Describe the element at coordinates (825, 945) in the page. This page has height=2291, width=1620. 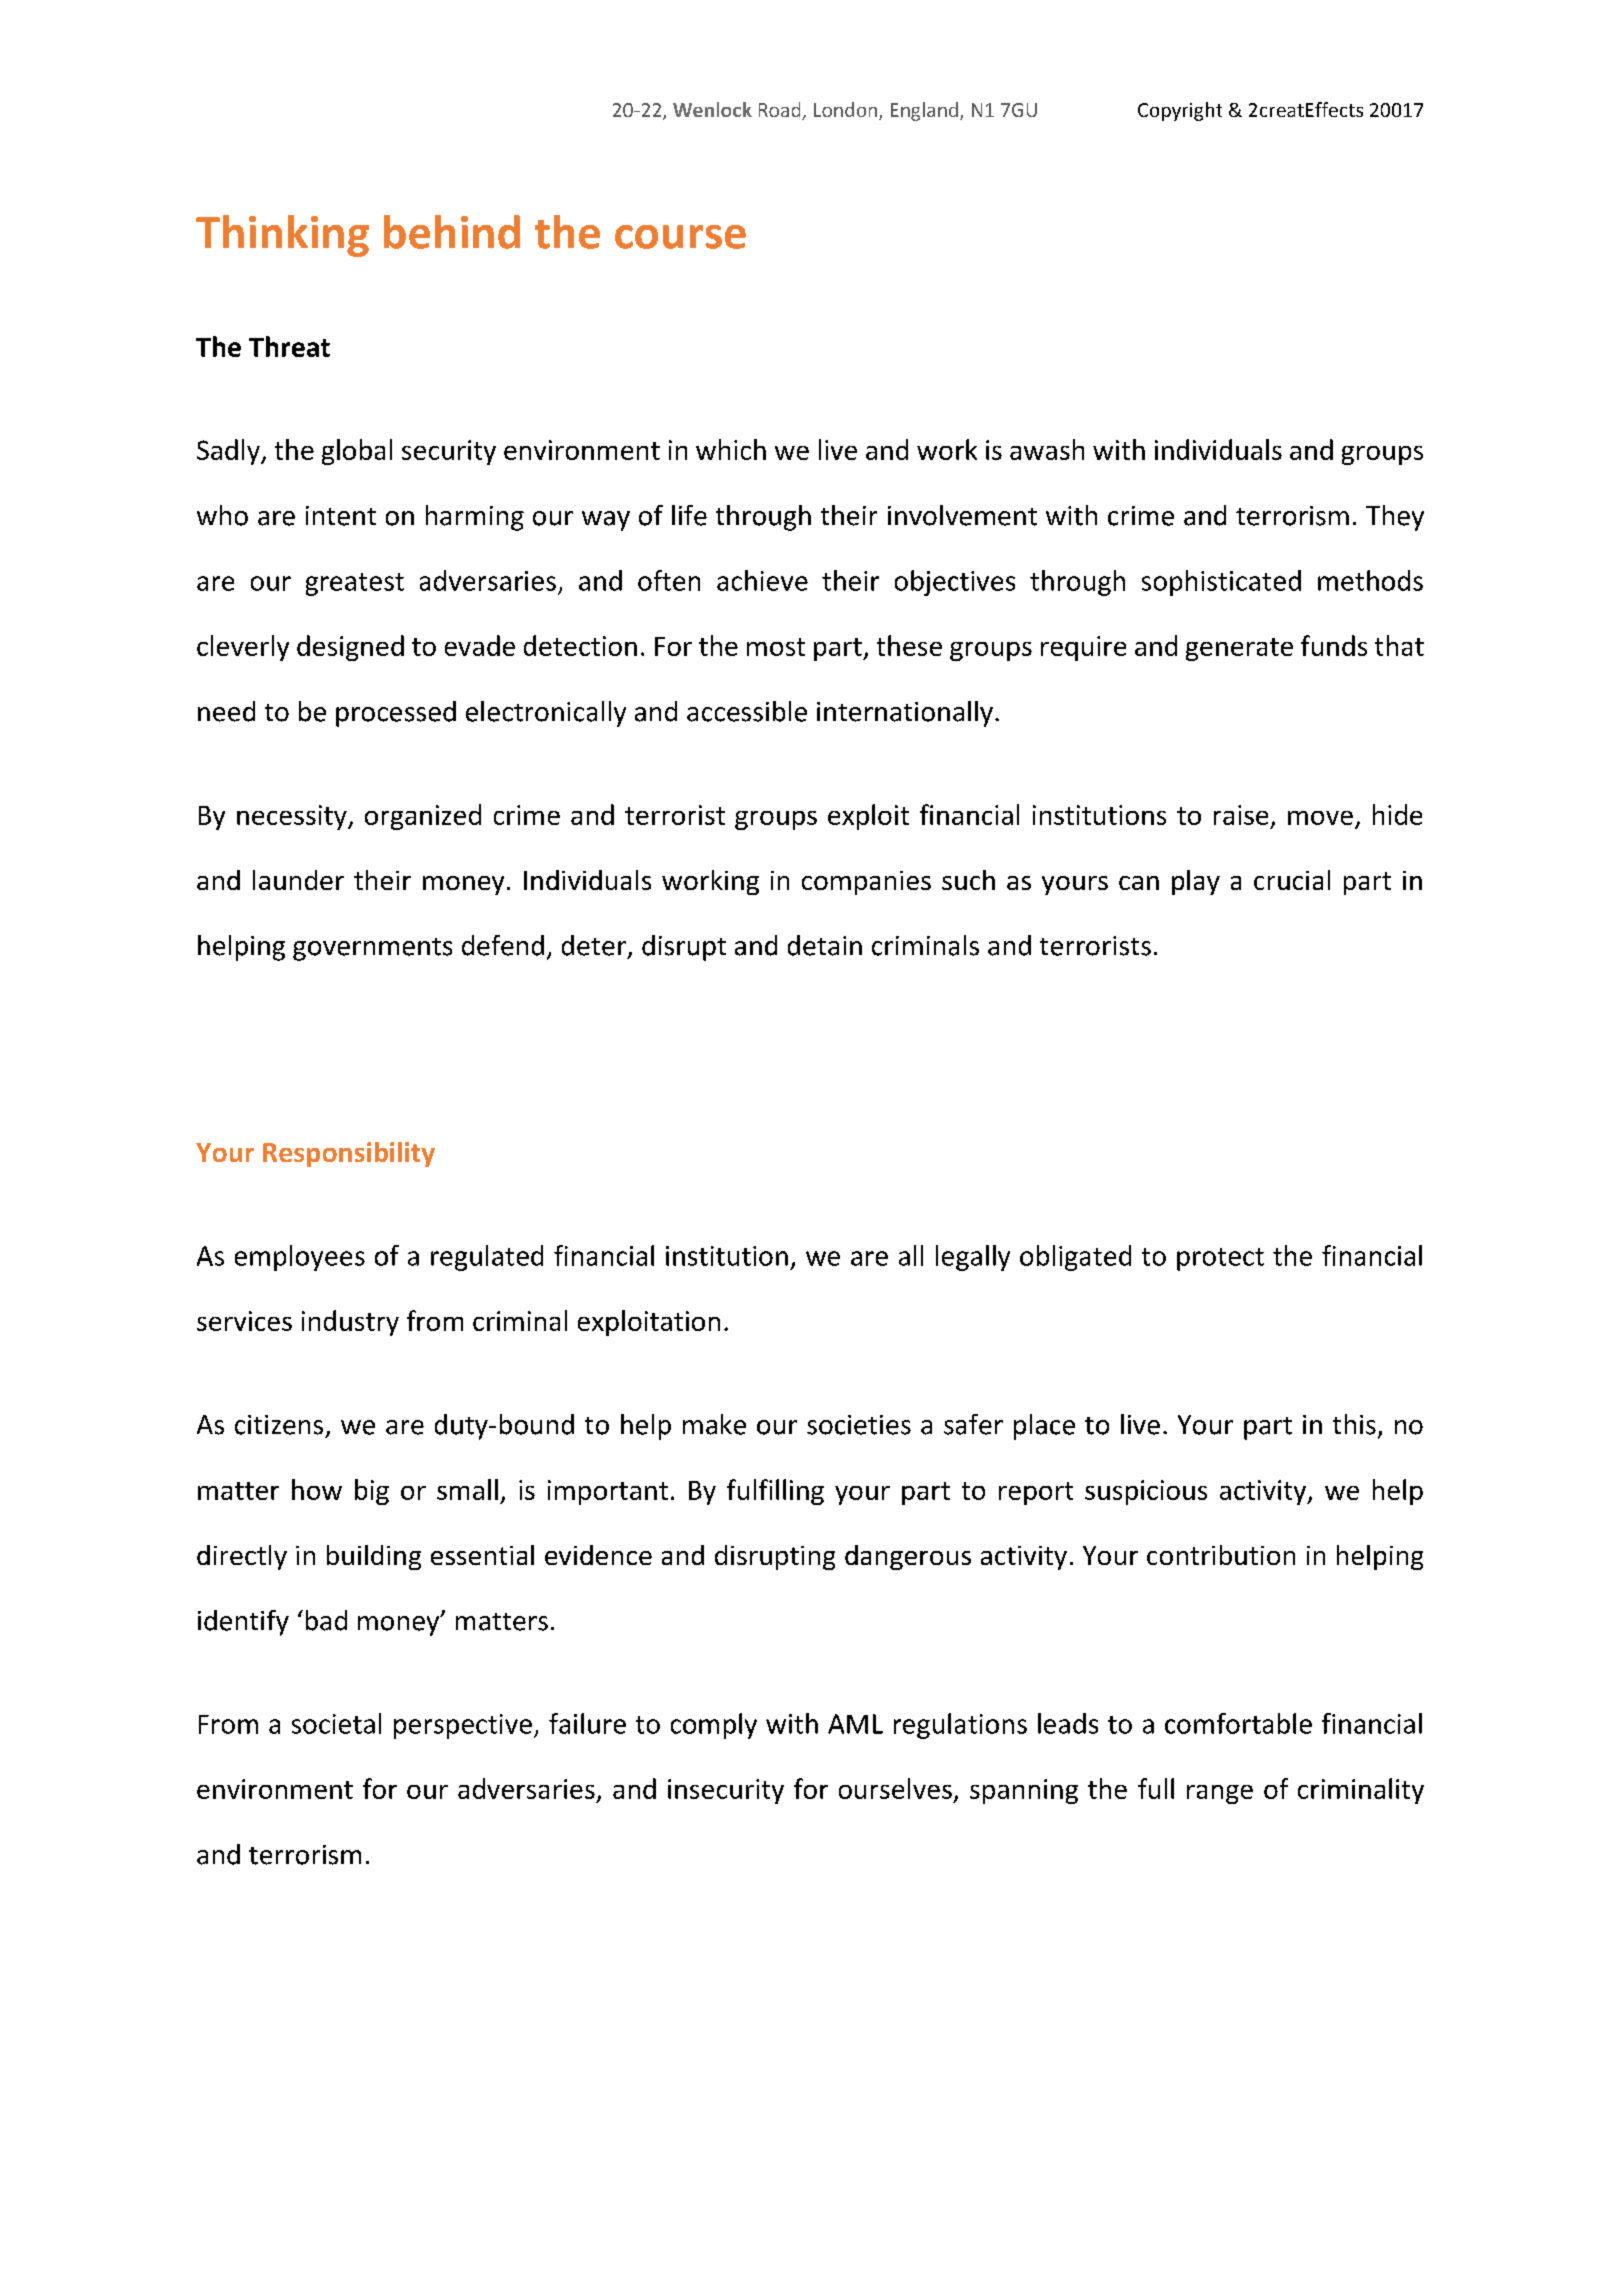
I see `detain` at that location.
